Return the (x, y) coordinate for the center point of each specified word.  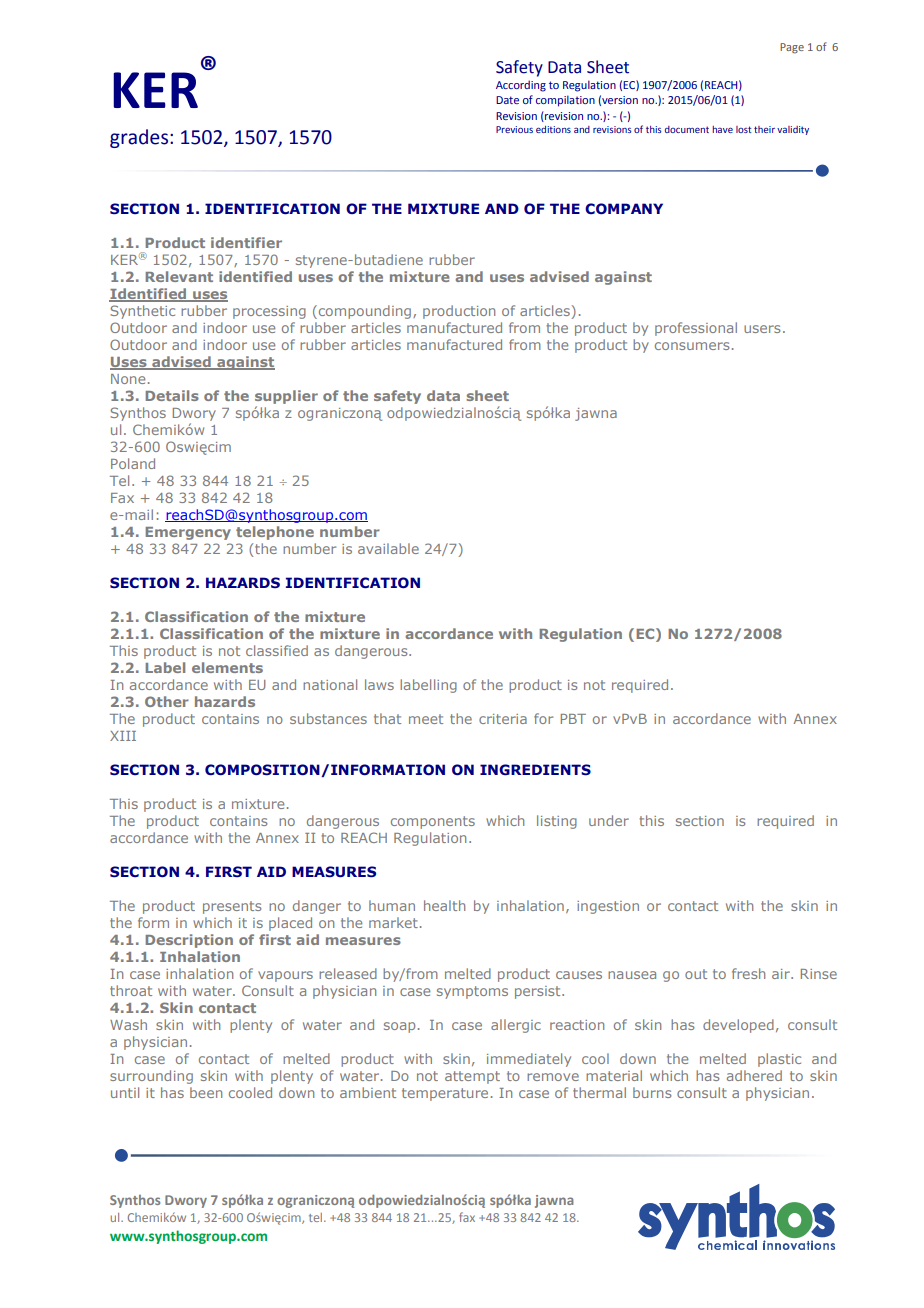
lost (744, 129)
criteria (503, 719)
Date (507, 100)
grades (140, 138)
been (206, 1092)
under (609, 820)
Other (167, 701)
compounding (365, 312)
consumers (692, 346)
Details (172, 395)
